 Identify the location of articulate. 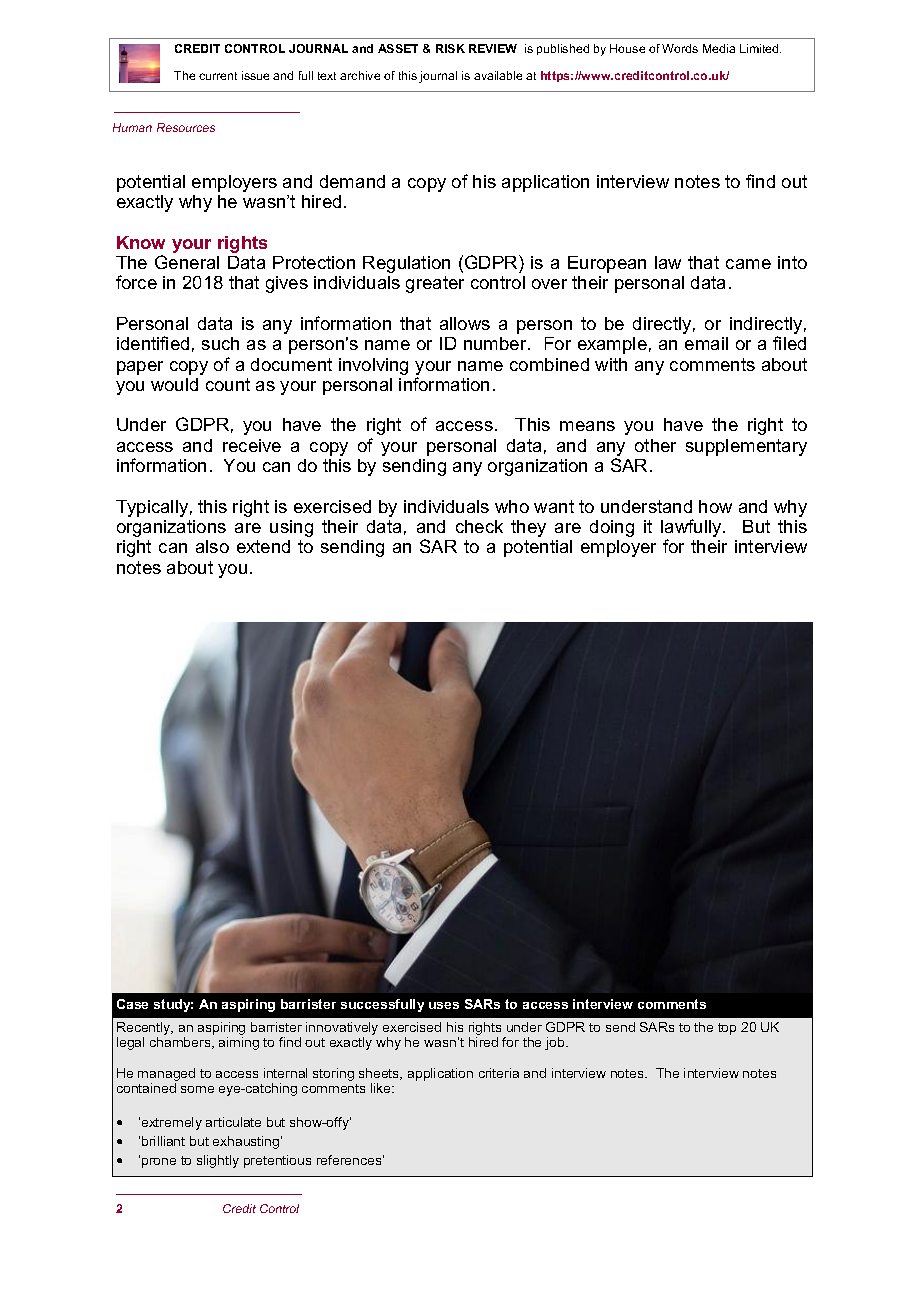
(233, 1122).
